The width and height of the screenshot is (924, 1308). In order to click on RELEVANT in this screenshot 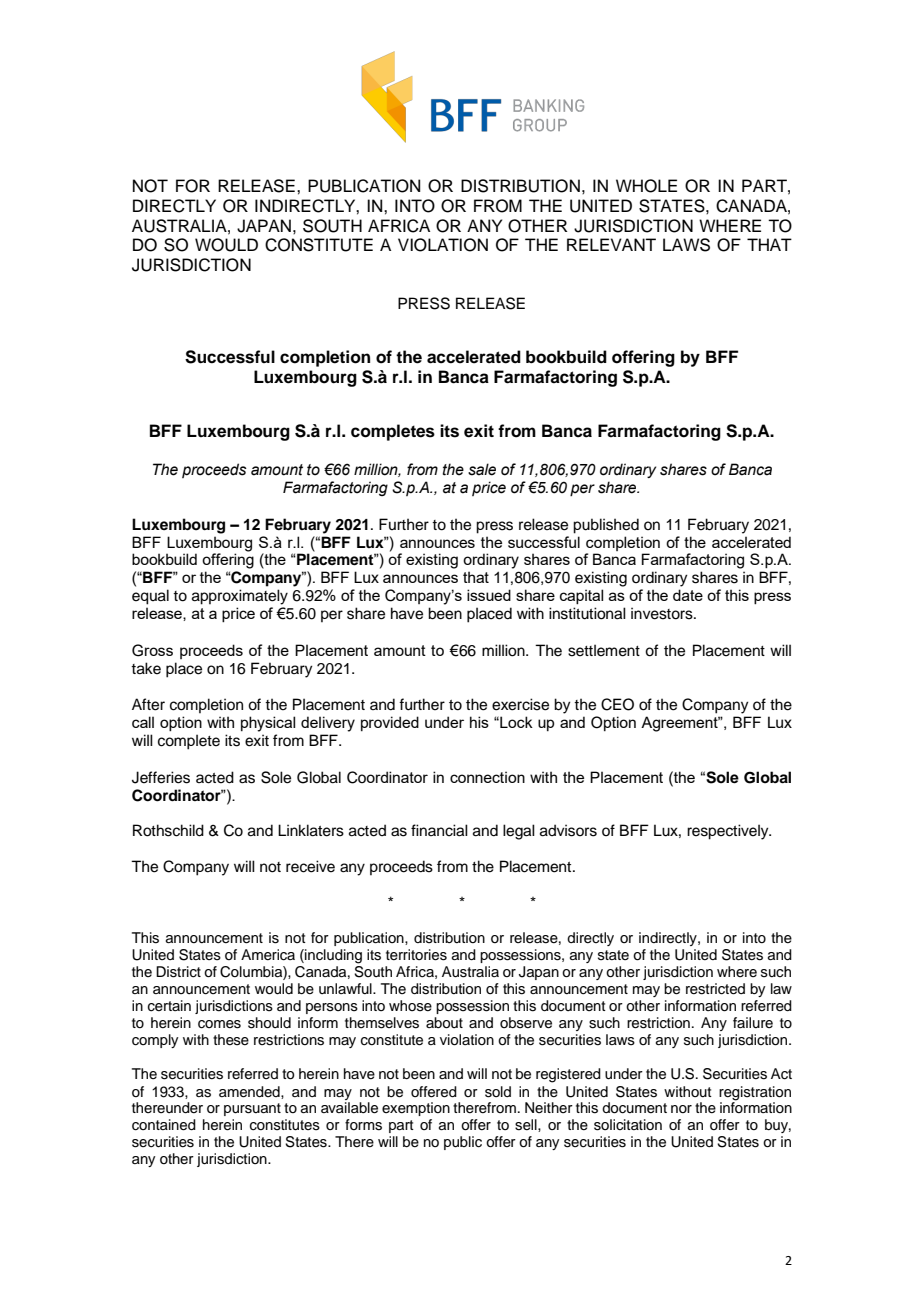, I will do `click(611, 244)`.
